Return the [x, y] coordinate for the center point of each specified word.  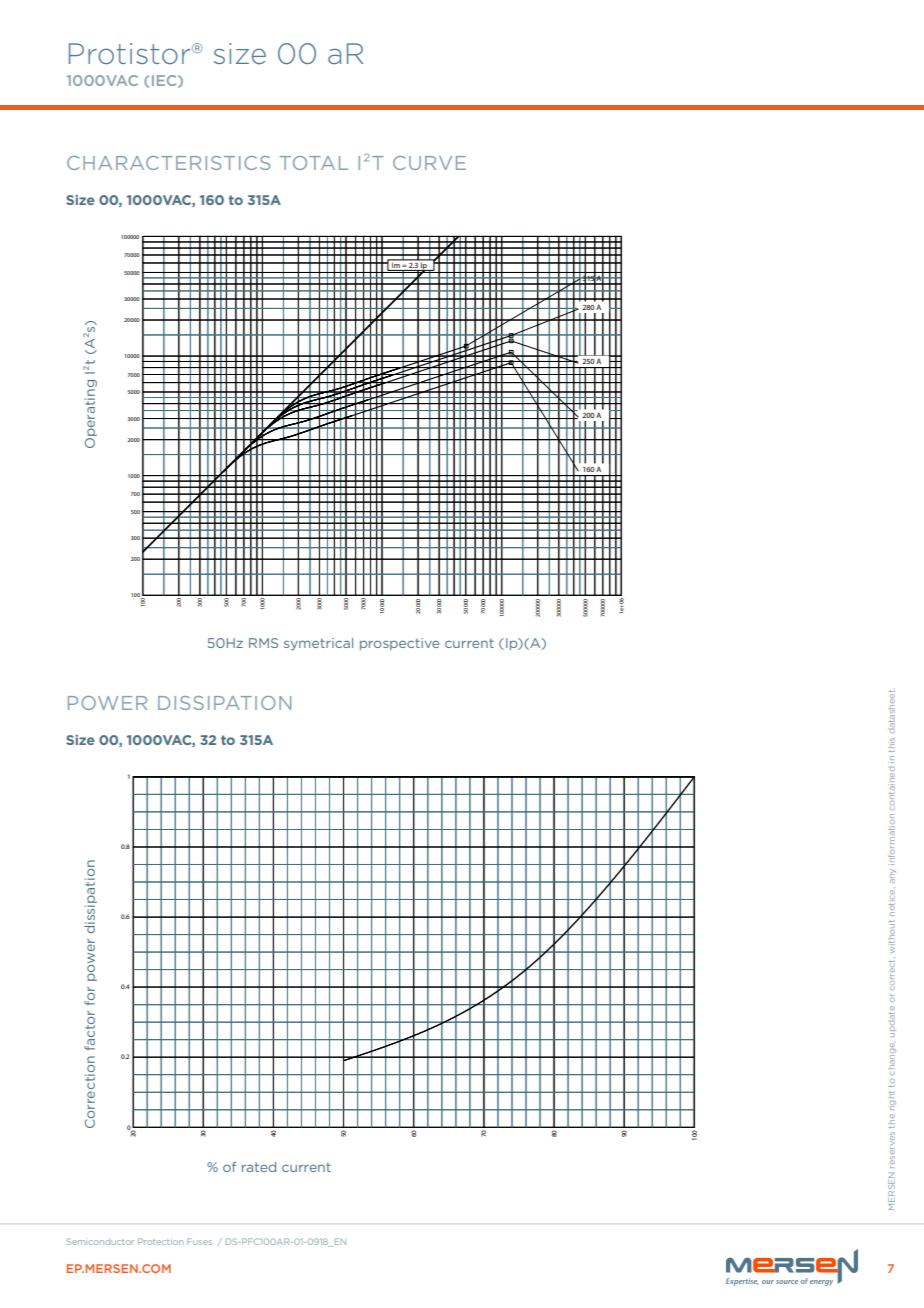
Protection [160, 1241]
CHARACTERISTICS [168, 163]
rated [259, 1167]
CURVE [429, 163]
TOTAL [314, 163]
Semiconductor [100, 1241]
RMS [263, 643]
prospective [399, 644]
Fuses [199, 1241]
